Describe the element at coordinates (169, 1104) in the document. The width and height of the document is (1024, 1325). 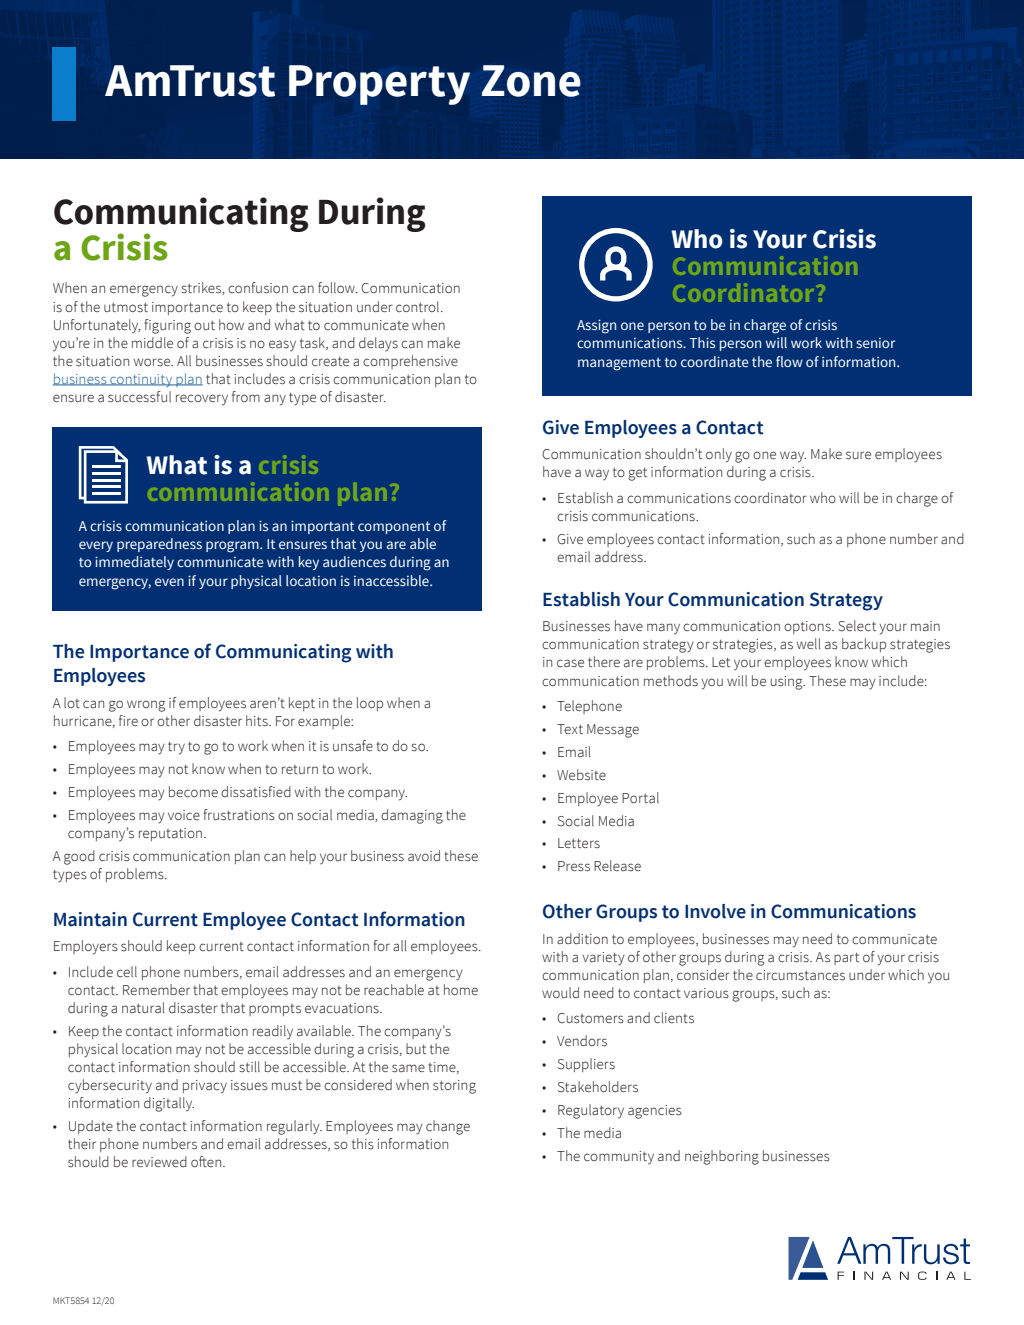
I see `digitally` at that location.
